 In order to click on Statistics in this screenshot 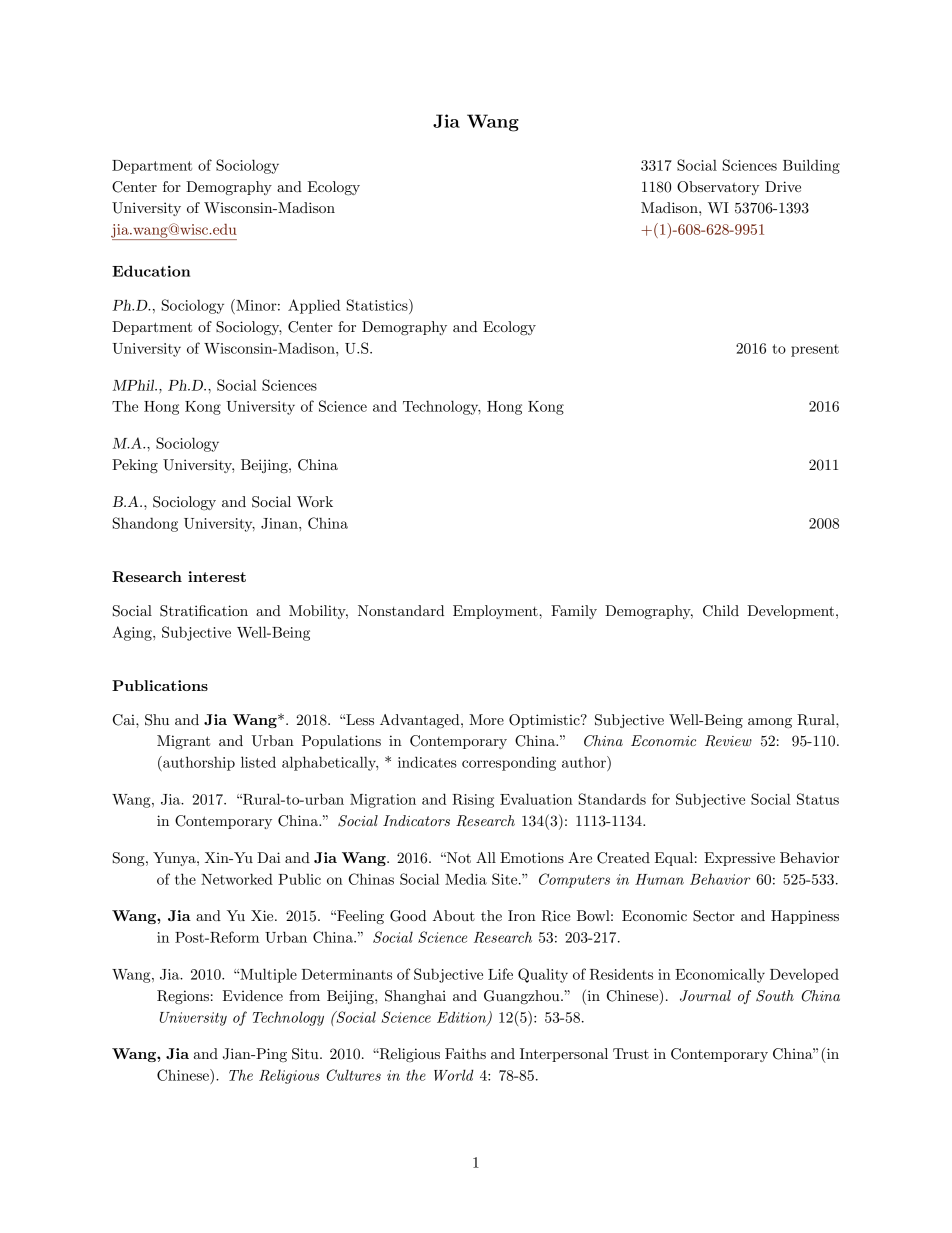, I will do `click(378, 305)`.
